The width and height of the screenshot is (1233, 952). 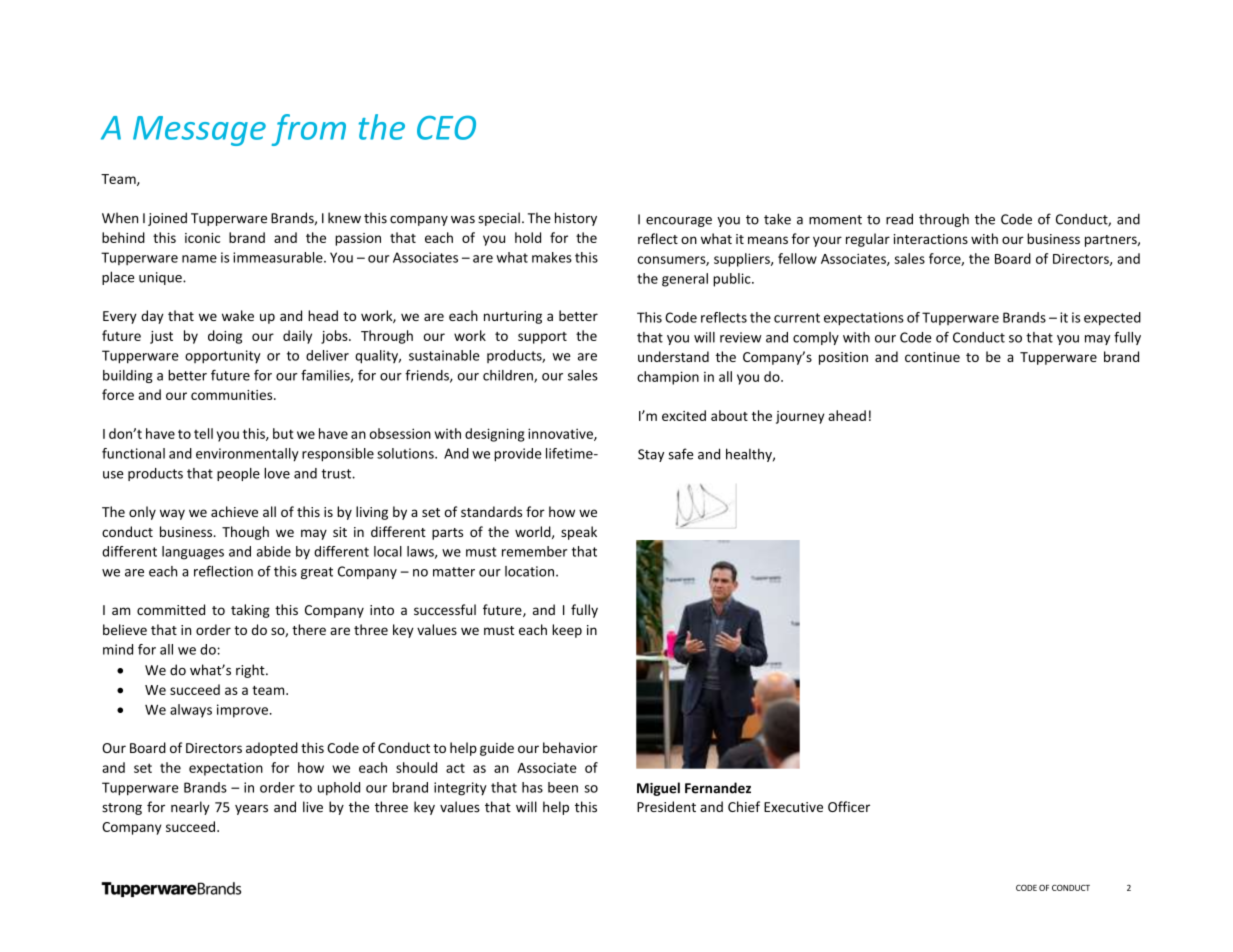 I want to click on Stay, so click(x=651, y=455).
